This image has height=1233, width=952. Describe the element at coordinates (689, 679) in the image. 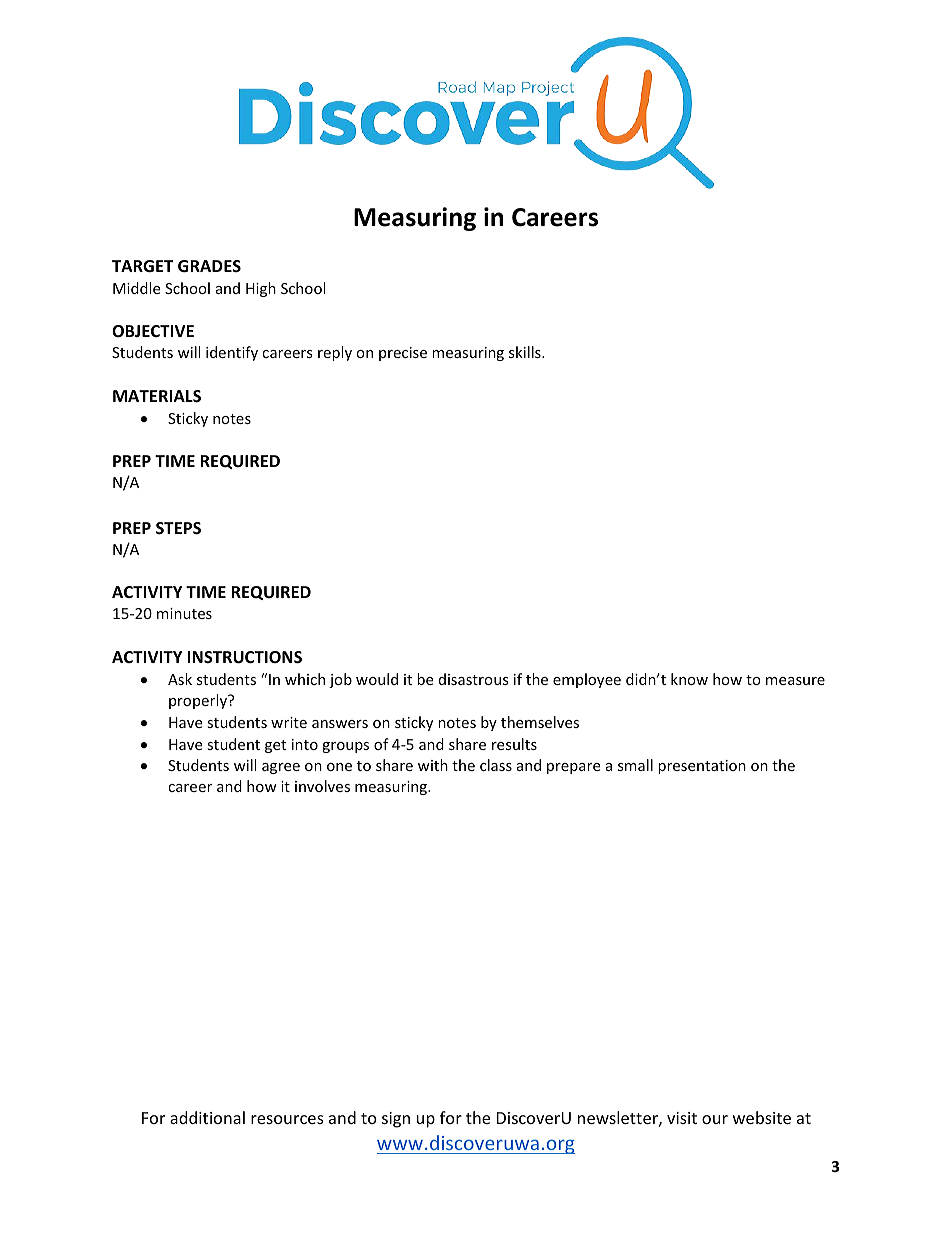

I see `know` at that location.
